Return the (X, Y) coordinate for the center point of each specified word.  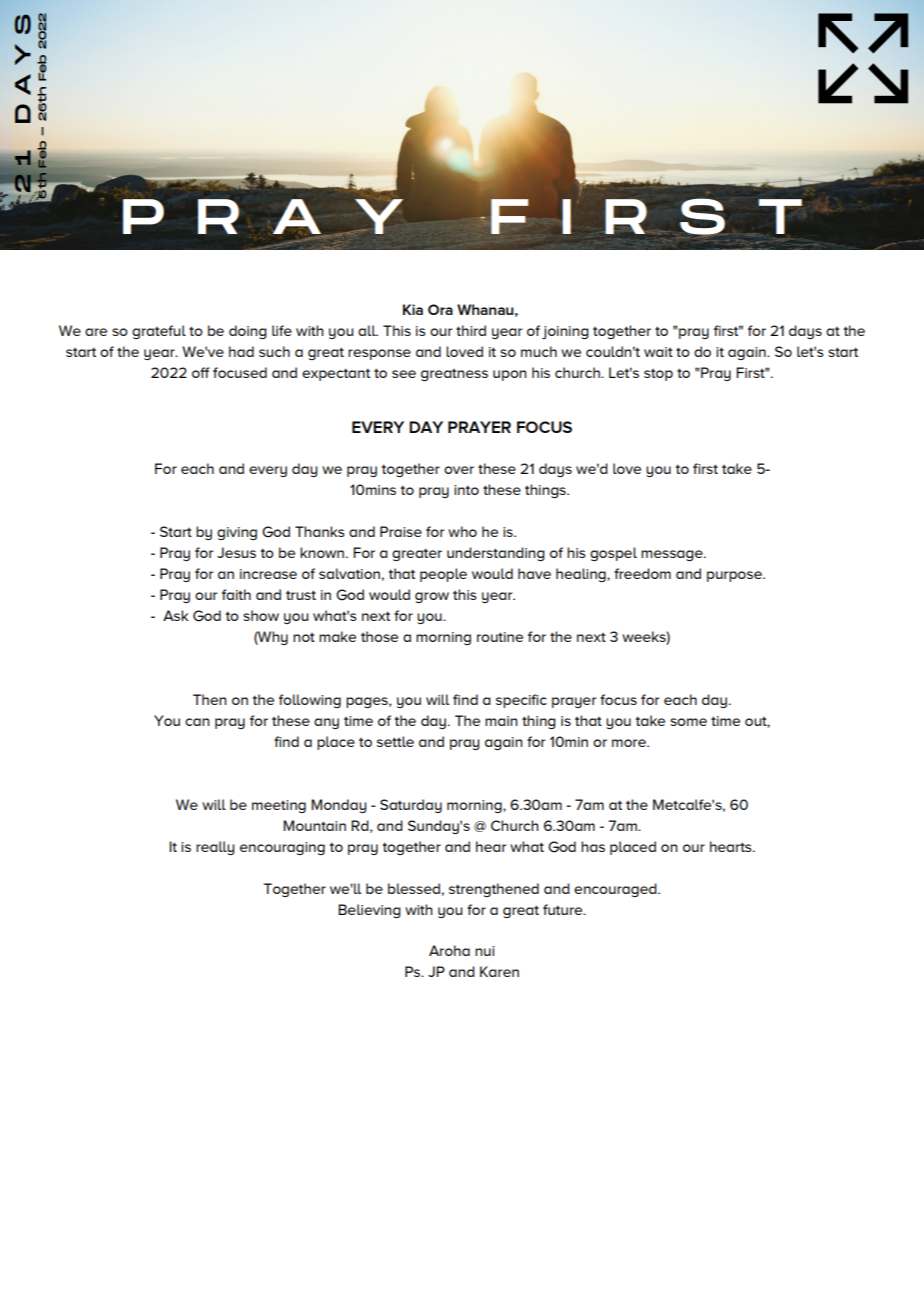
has (593, 846)
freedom (642, 573)
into (466, 490)
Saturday (411, 806)
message (673, 555)
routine (500, 637)
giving (237, 533)
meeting (279, 806)
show (261, 615)
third (471, 330)
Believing (369, 911)
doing (248, 332)
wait (658, 352)
